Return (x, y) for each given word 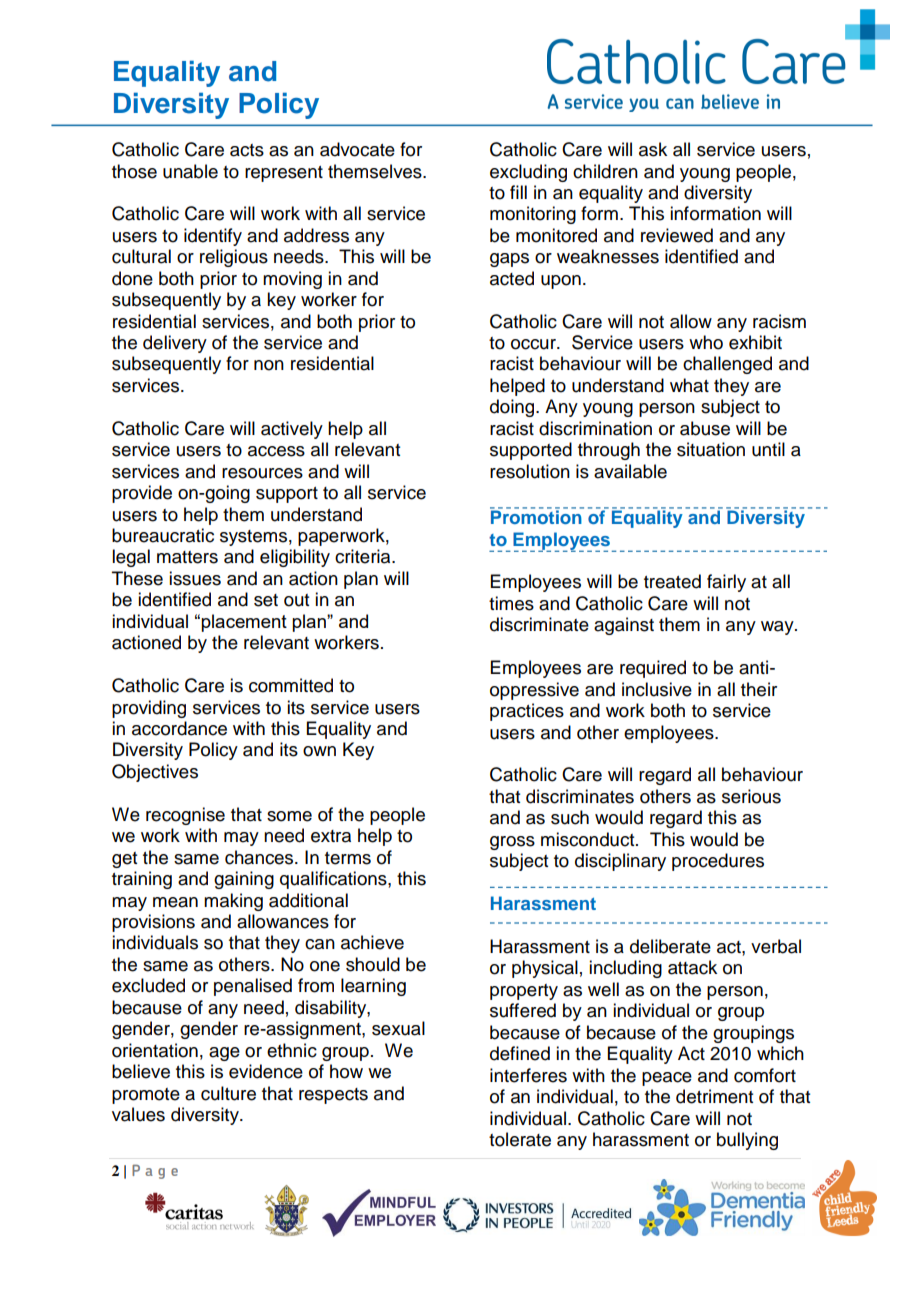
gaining (244, 880)
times (511, 603)
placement (244, 623)
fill (518, 192)
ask (653, 149)
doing (513, 408)
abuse (705, 428)
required (653, 669)
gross (512, 843)
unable (190, 171)
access (276, 451)
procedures (718, 862)
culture (228, 1093)
